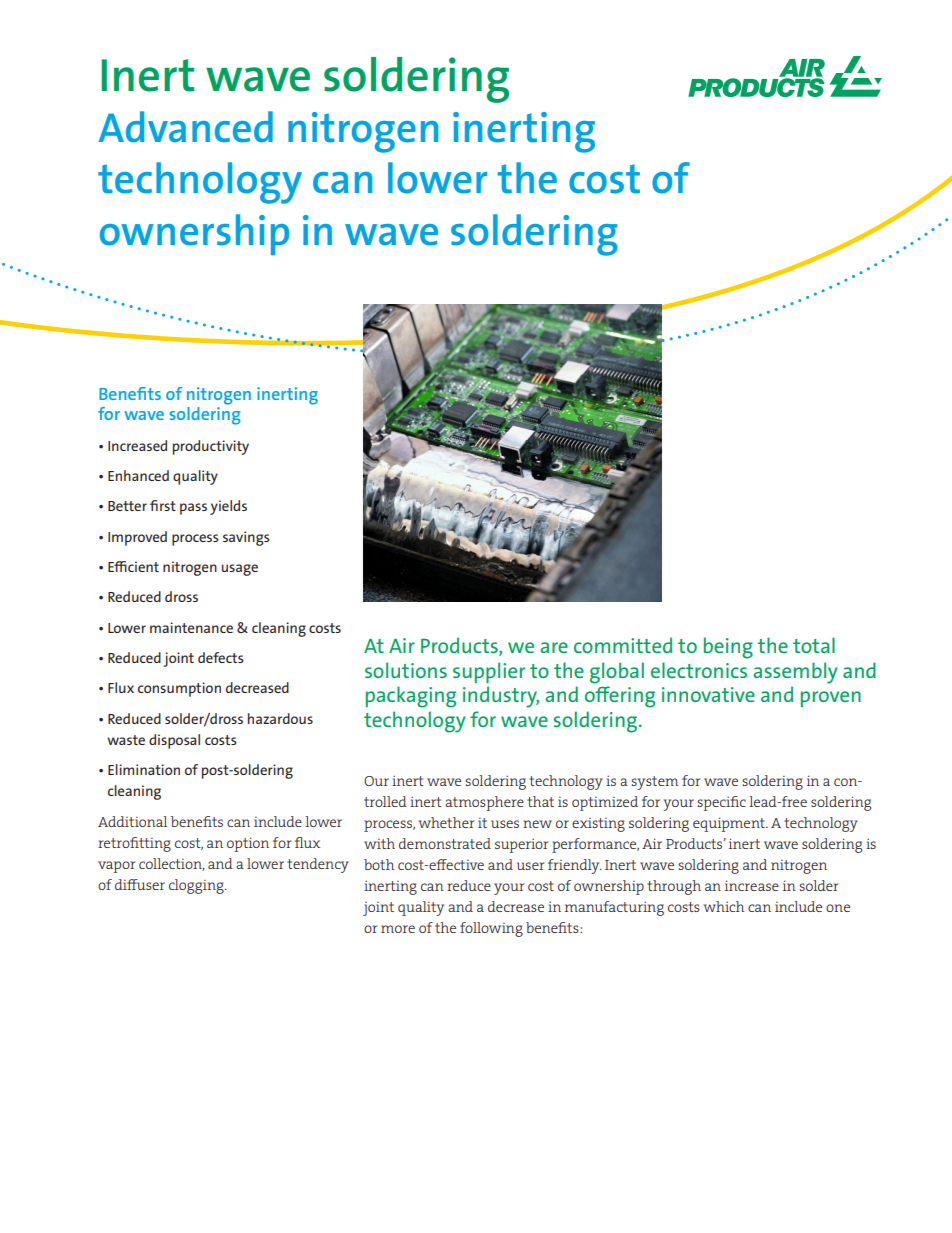  I want to click on yields, so click(228, 507).
